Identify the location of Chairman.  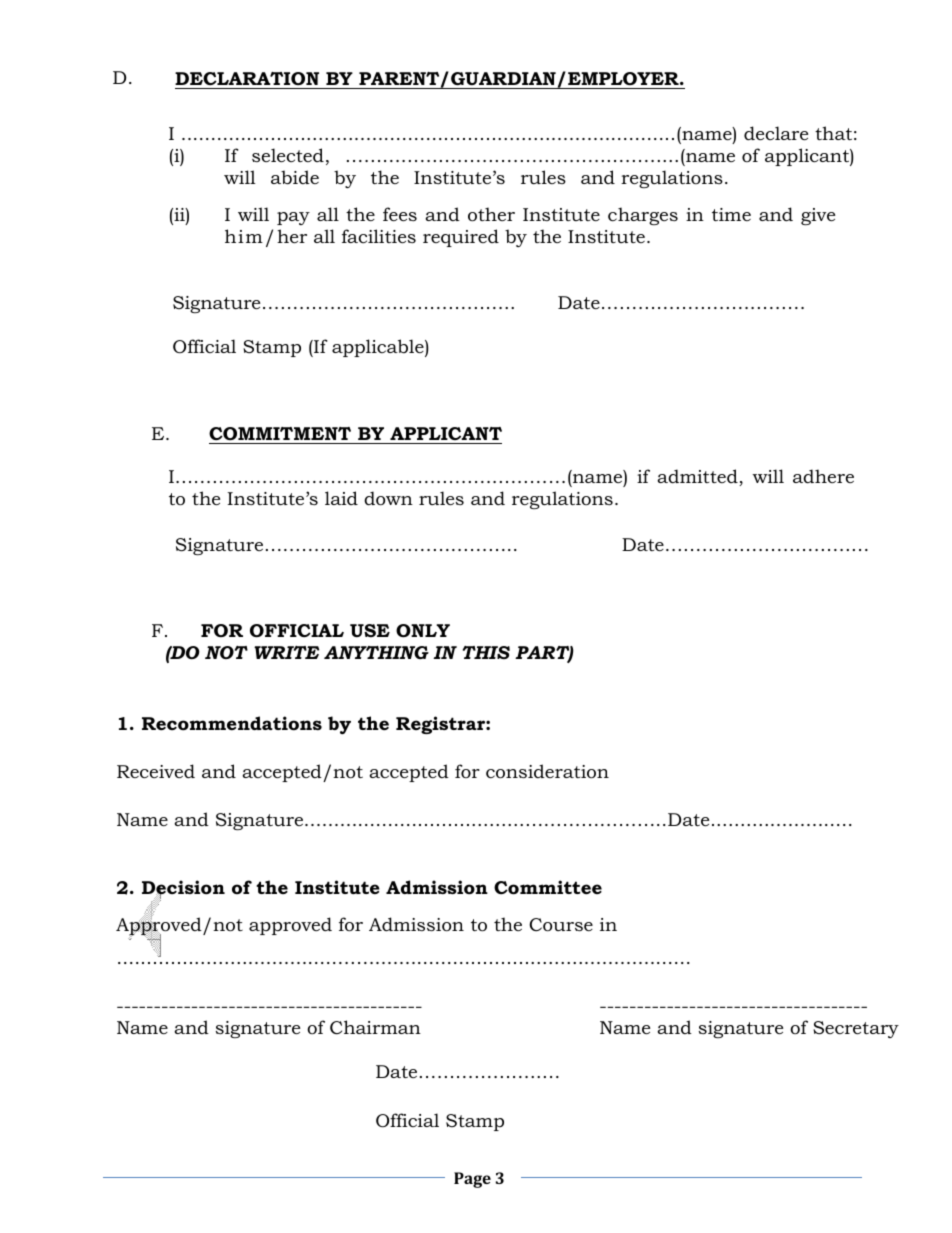
(375, 1027).
